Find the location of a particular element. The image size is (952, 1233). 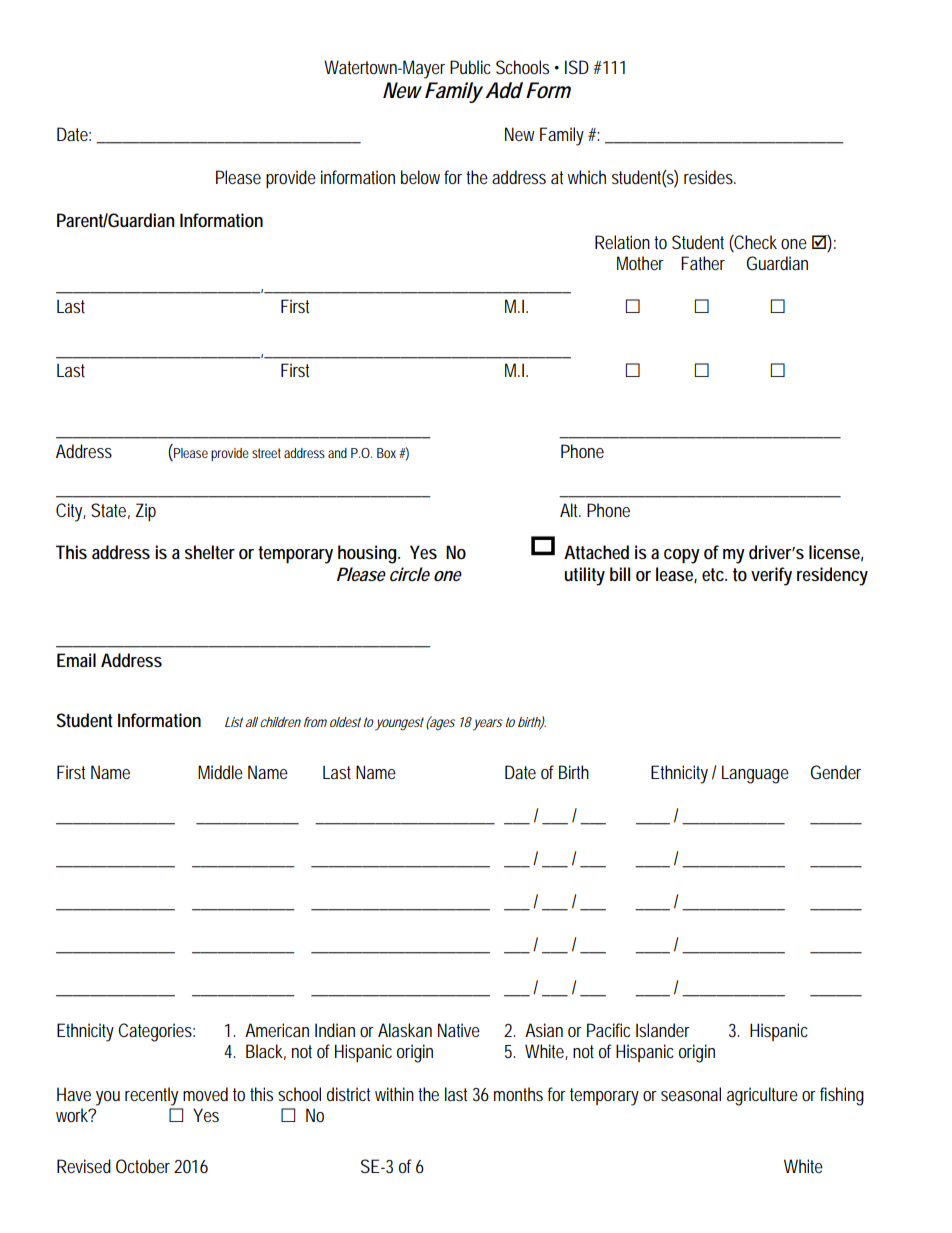

circle is located at coordinates (410, 574).
